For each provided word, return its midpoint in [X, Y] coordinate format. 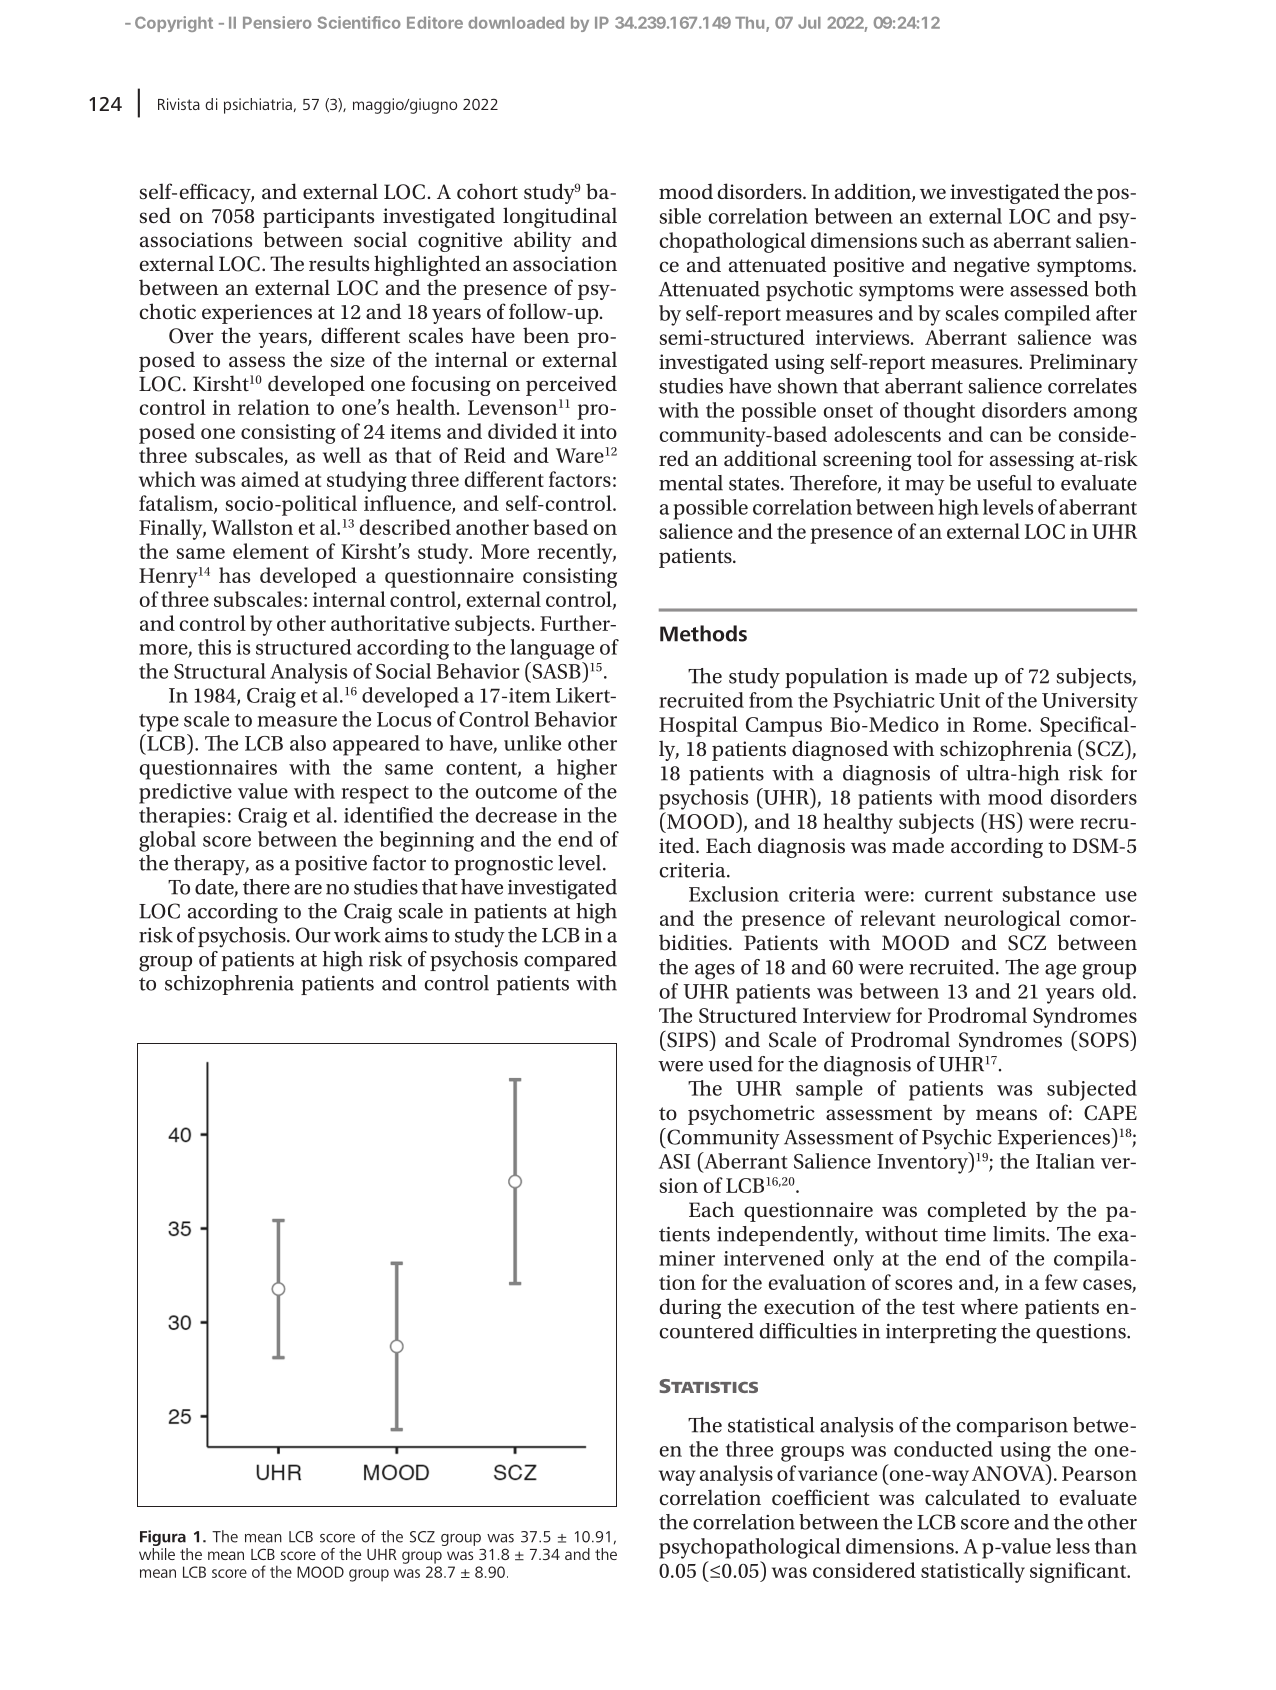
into [598, 431]
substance [1048, 894]
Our [313, 935]
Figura [164, 1539]
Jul [809, 23]
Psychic [957, 1139]
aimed [270, 479]
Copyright [174, 24]
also [308, 743]
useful [1004, 483]
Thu [751, 24]
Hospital [698, 726]
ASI [675, 1161]
